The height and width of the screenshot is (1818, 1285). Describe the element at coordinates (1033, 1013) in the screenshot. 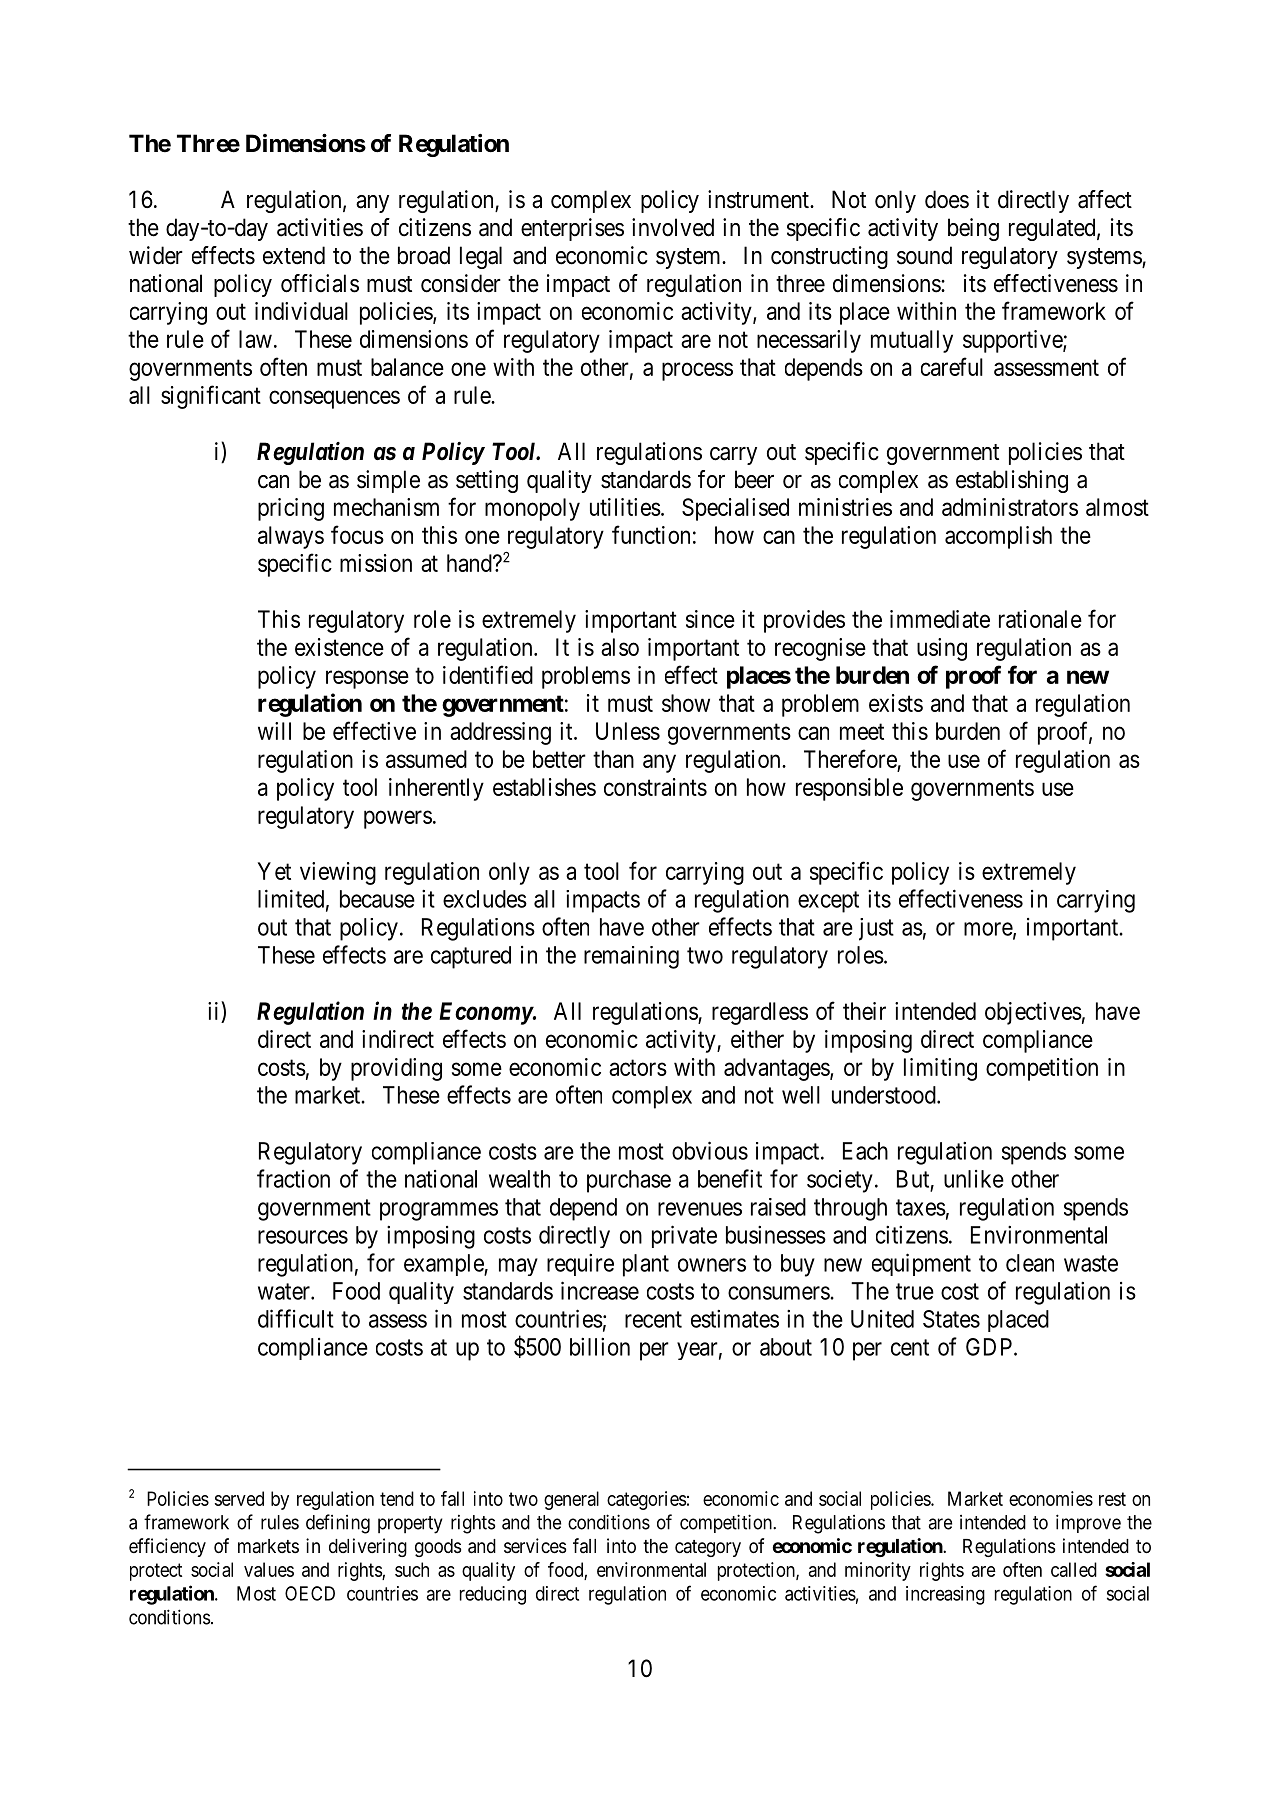

I see `objectives` at that location.
